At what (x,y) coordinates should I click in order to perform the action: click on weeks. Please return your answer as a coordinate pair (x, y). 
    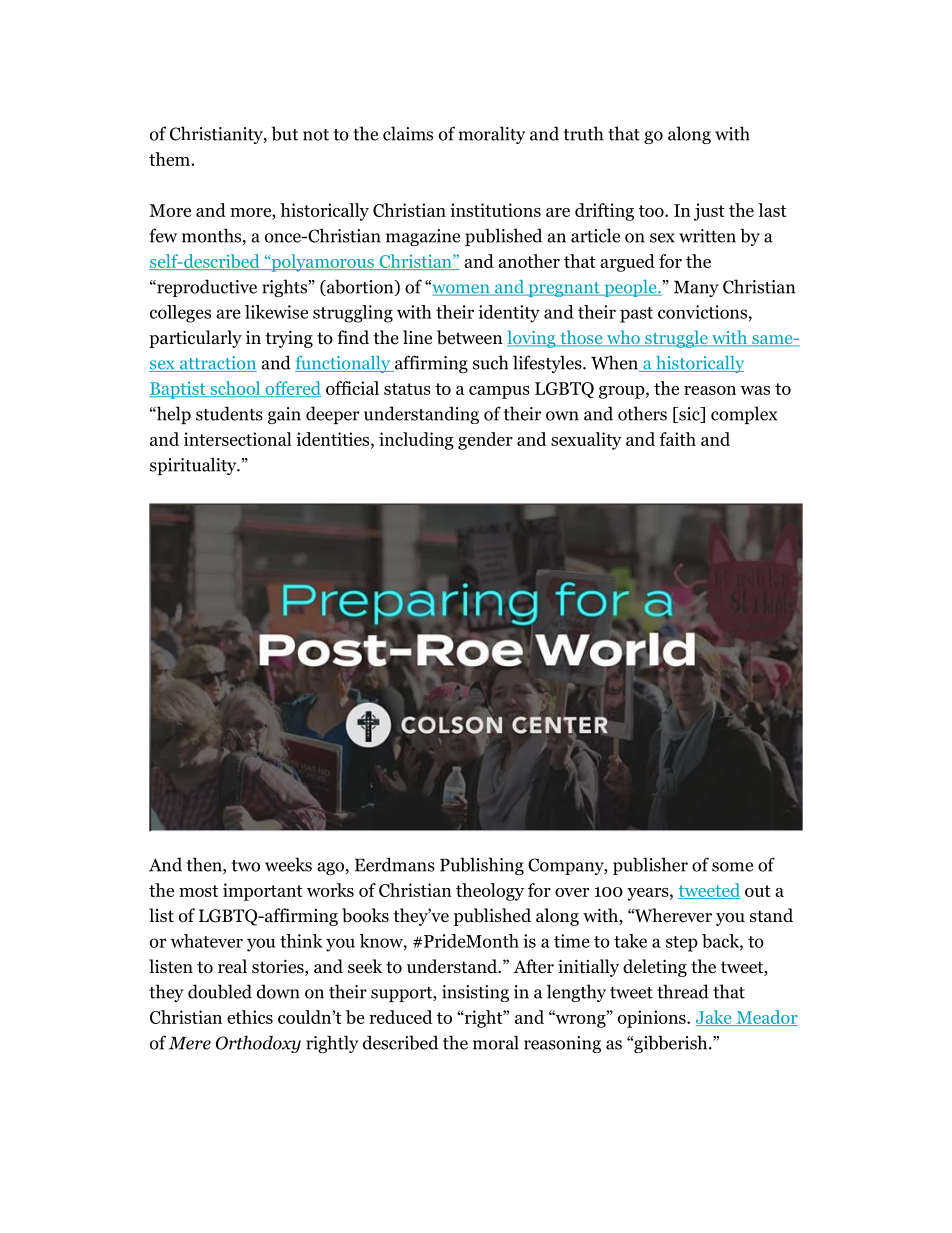
    Looking at the image, I should click on (288, 864).
